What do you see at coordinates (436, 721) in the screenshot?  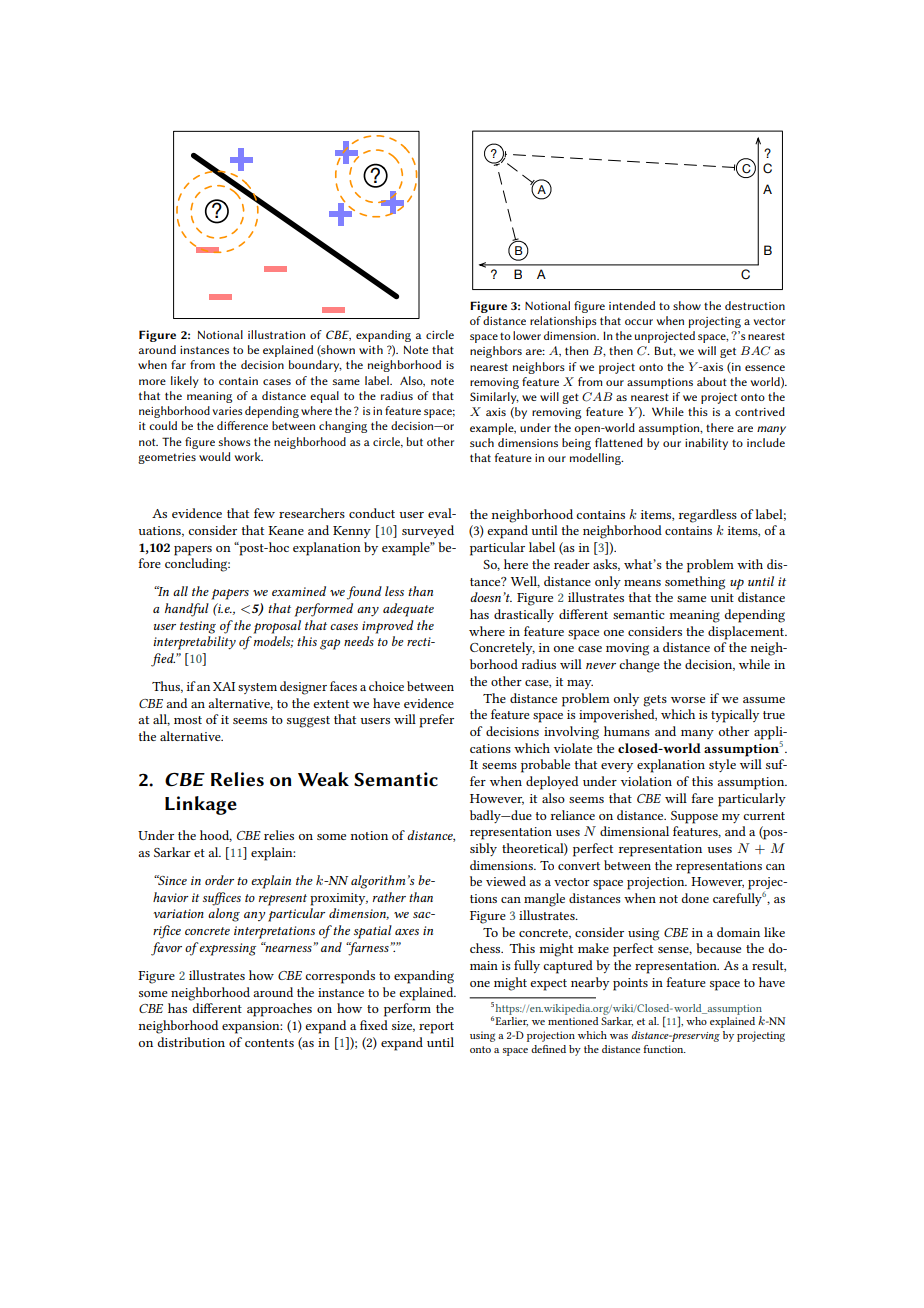 I see `prefer` at bounding box center [436, 721].
